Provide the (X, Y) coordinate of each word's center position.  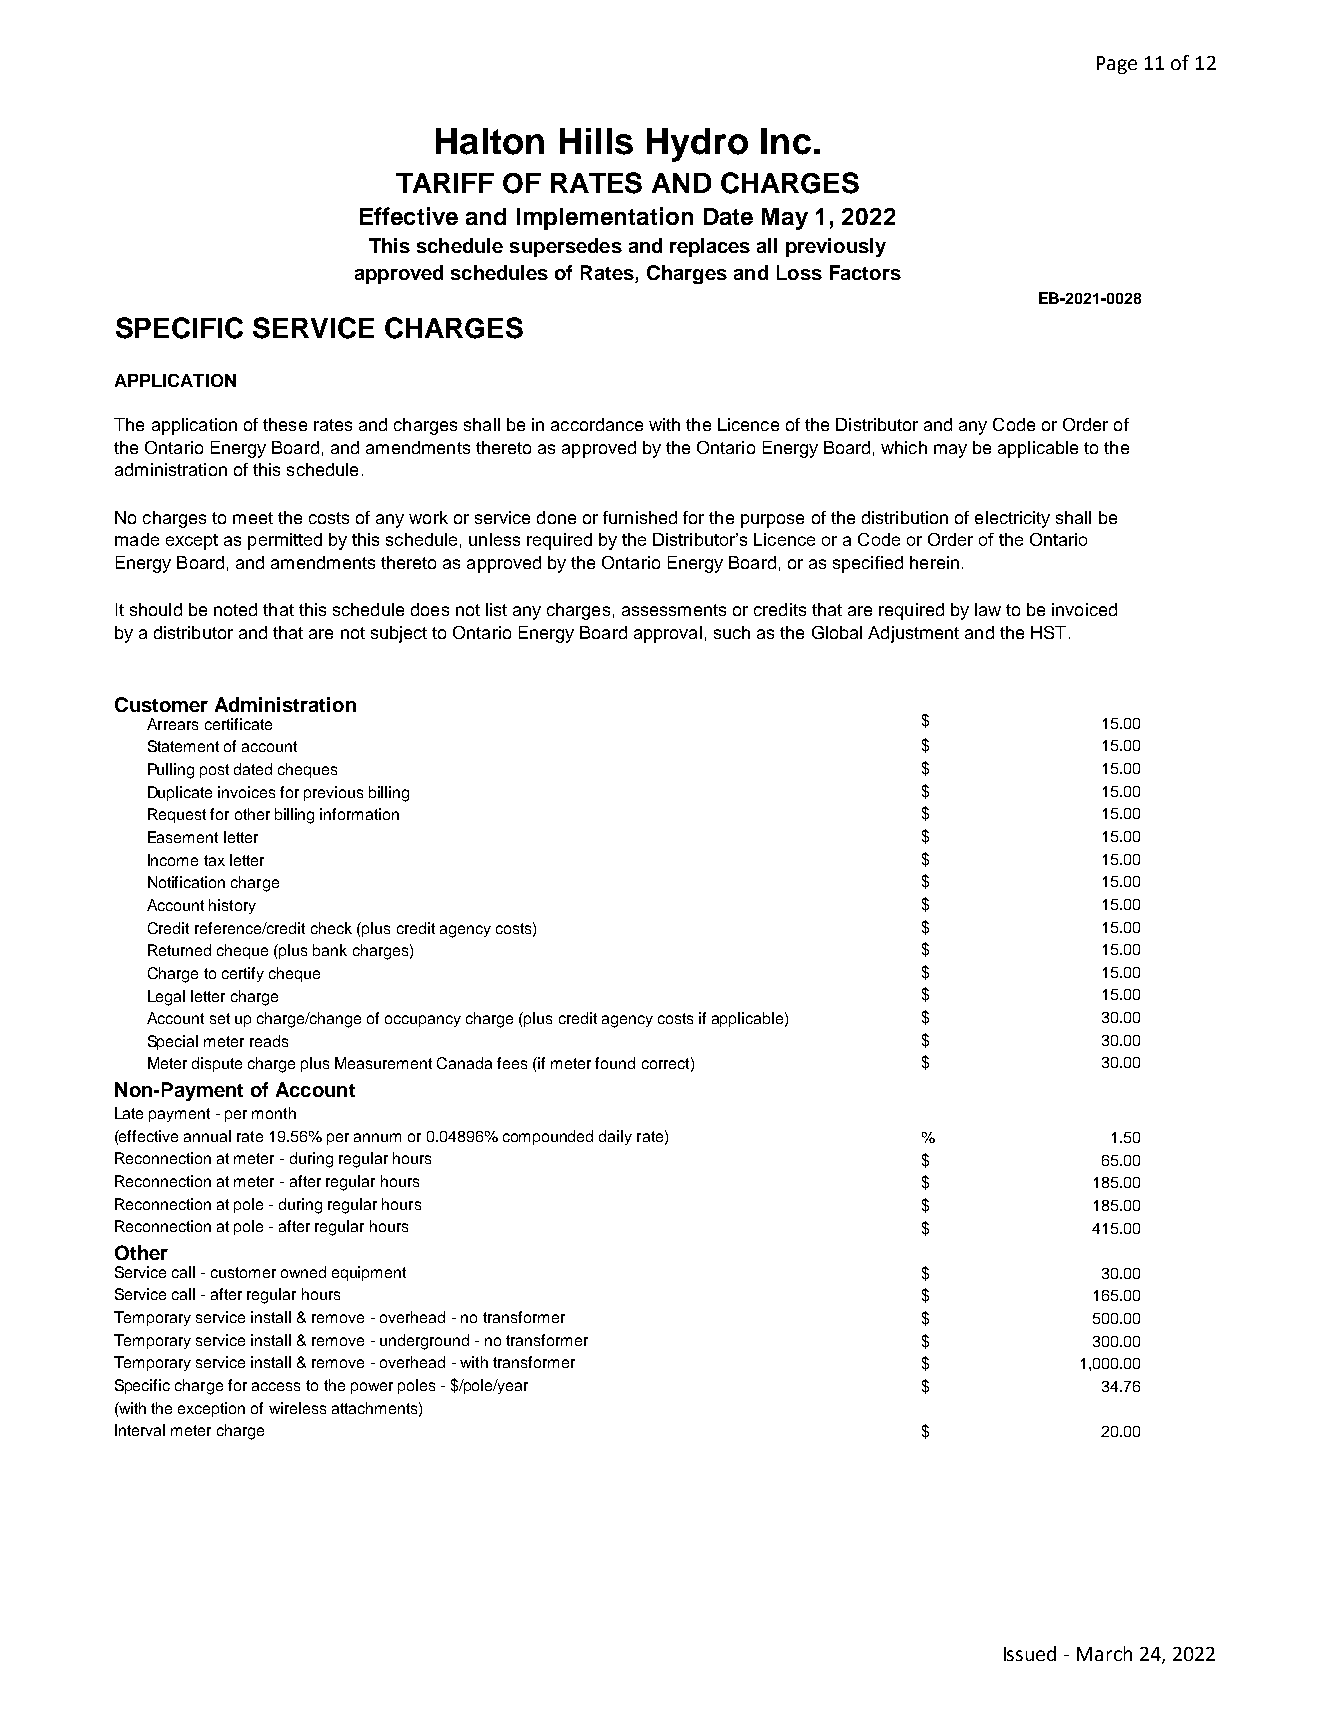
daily (615, 1137)
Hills (596, 141)
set (220, 1018)
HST (1048, 632)
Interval (140, 1430)
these (285, 424)
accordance (597, 424)
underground (424, 1342)
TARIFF (445, 183)
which (904, 447)
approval (668, 634)
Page (1117, 65)
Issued (1030, 1653)
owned (303, 1272)
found (615, 1063)
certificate (238, 724)
